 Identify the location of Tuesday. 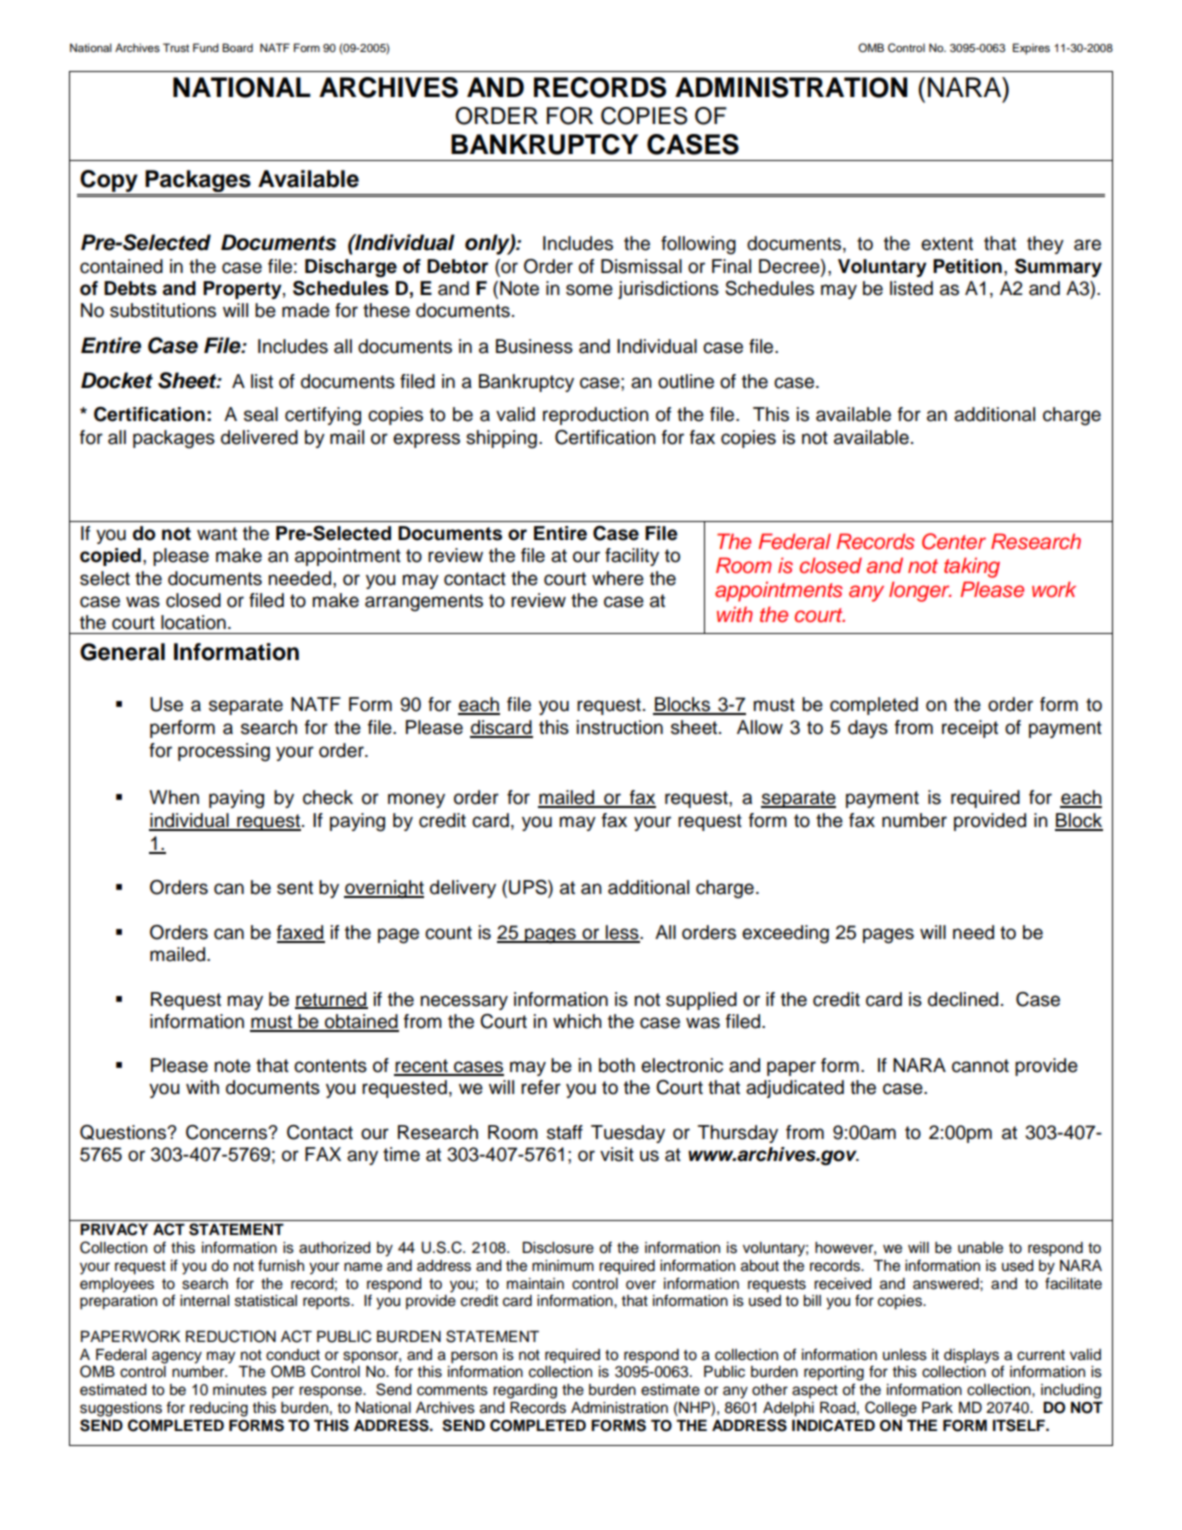
(628, 1134).
